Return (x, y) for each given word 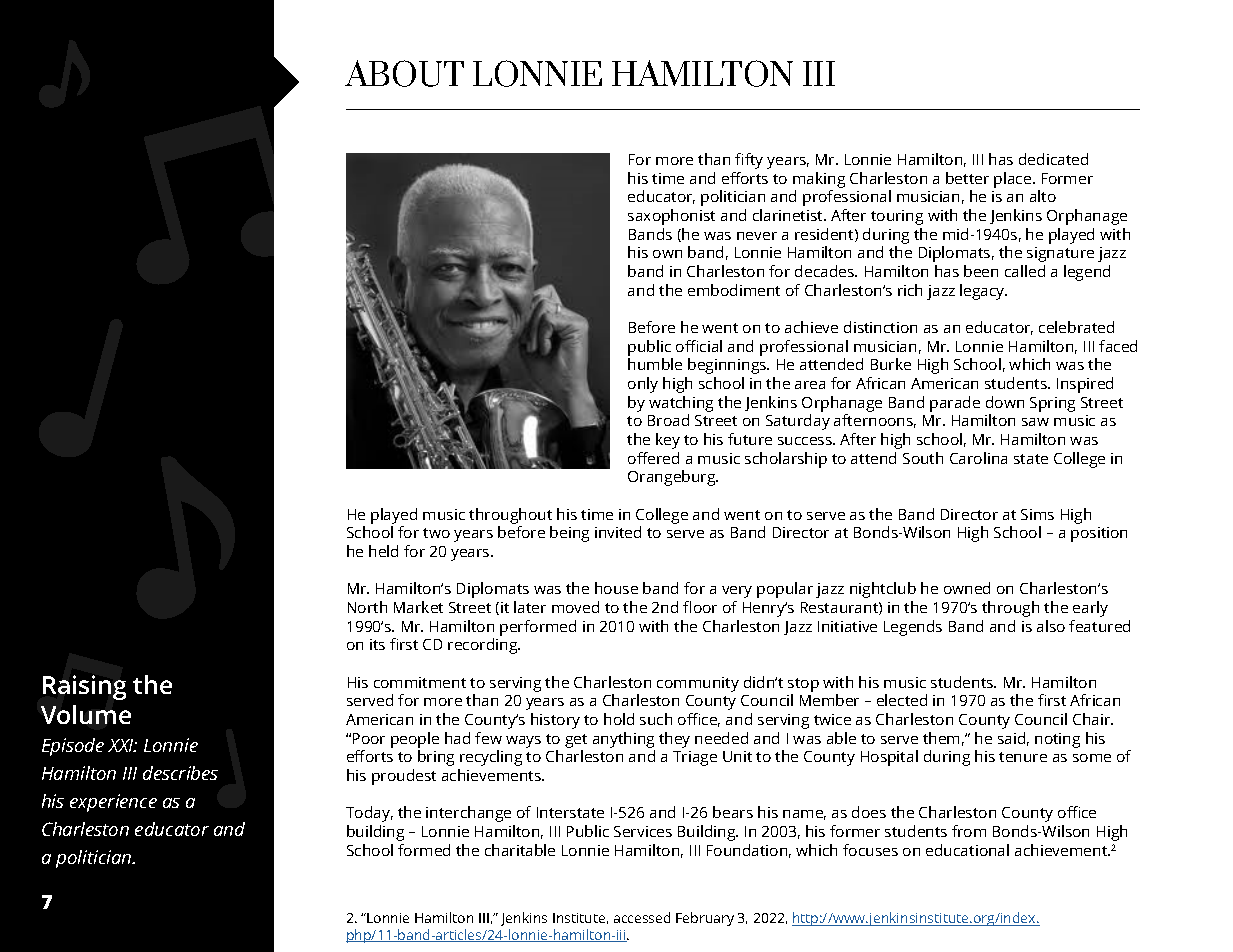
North (367, 607)
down (1005, 402)
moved (575, 607)
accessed (642, 917)
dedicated (1053, 159)
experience (113, 803)
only (643, 385)
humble (655, 364)
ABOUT (404, 73)
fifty (749, 161)
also (1051, 626)
